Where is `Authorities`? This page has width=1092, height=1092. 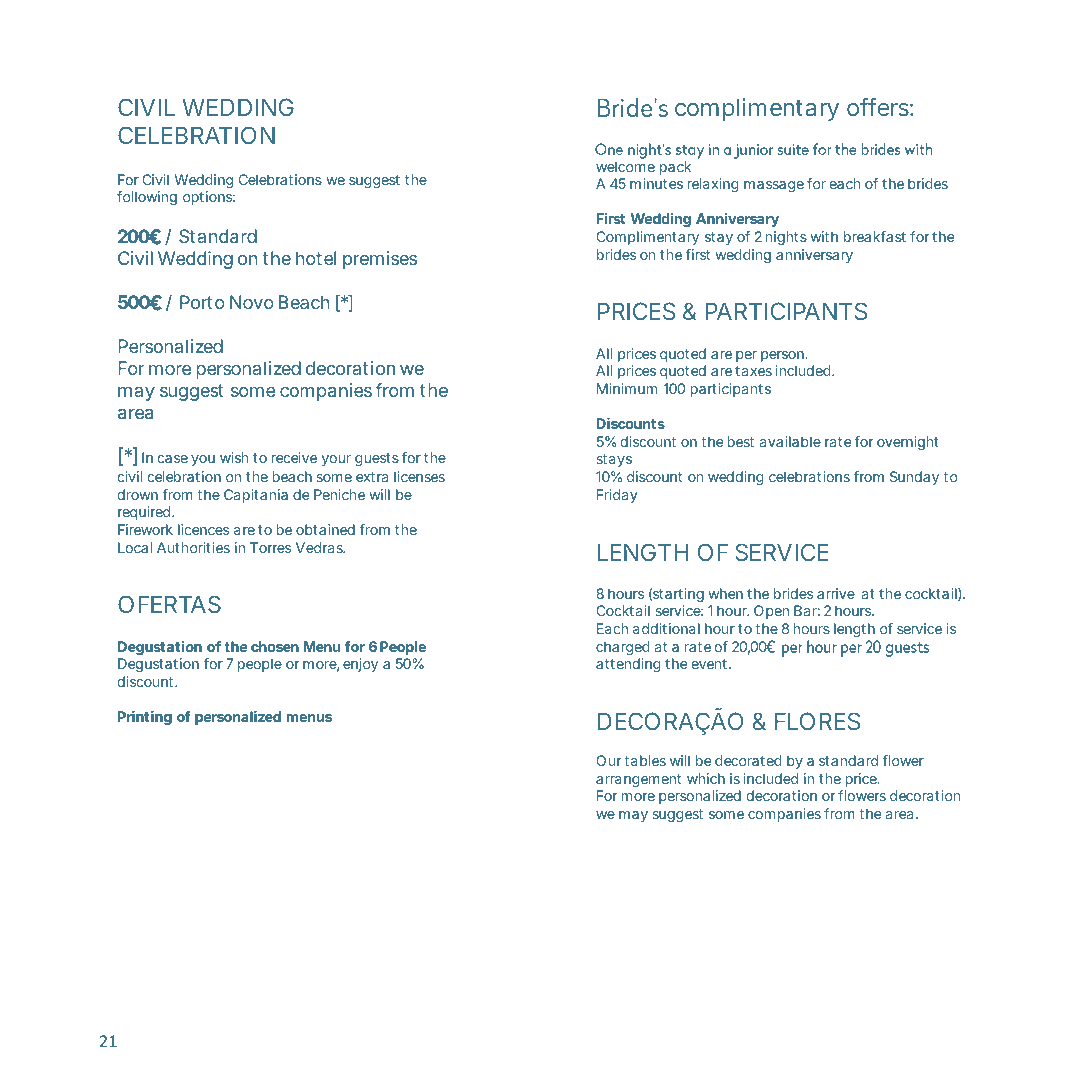
Authorities is located at coordinates (193, 547).
